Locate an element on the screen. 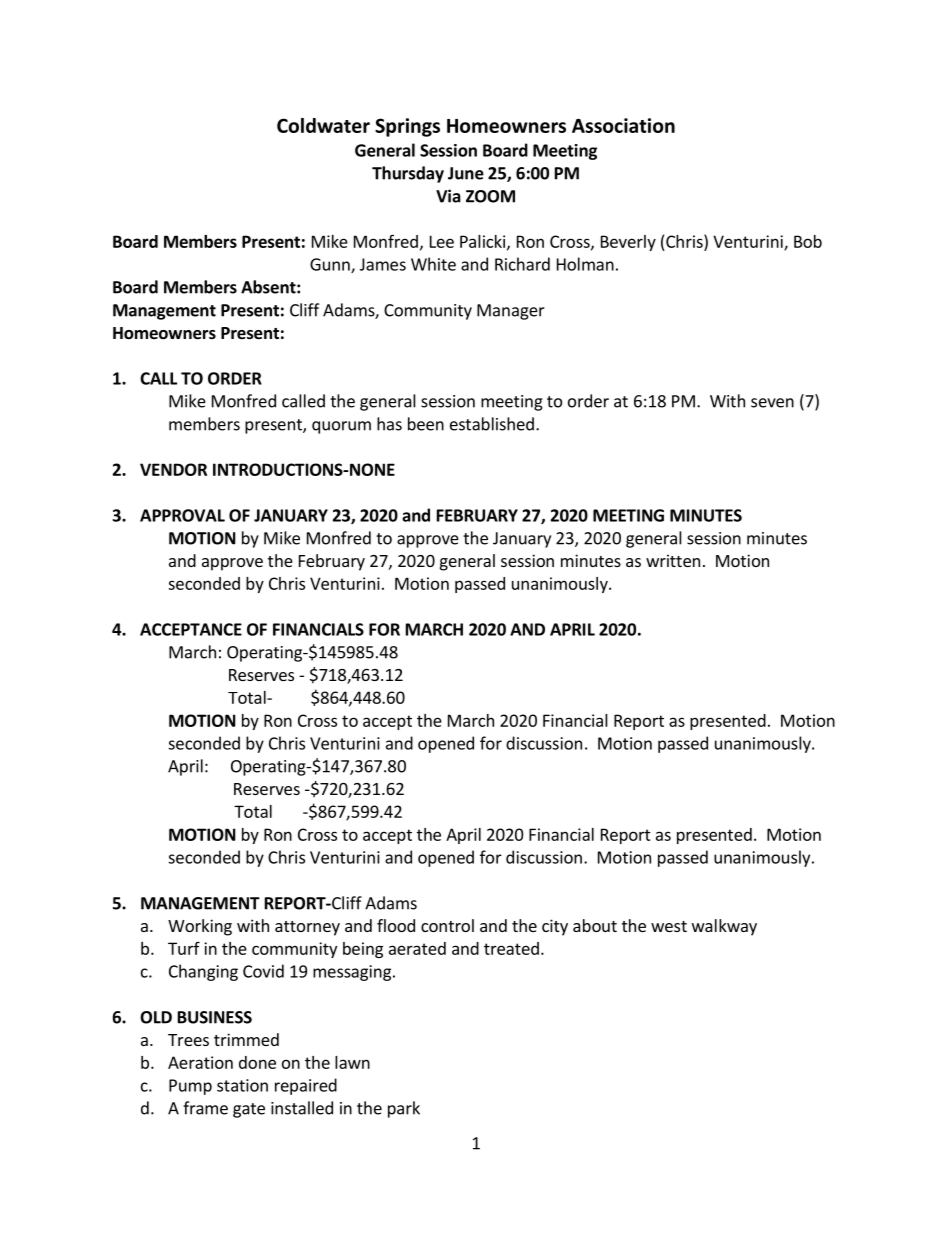  APPROVAL is located at coordinates (182, 515).
